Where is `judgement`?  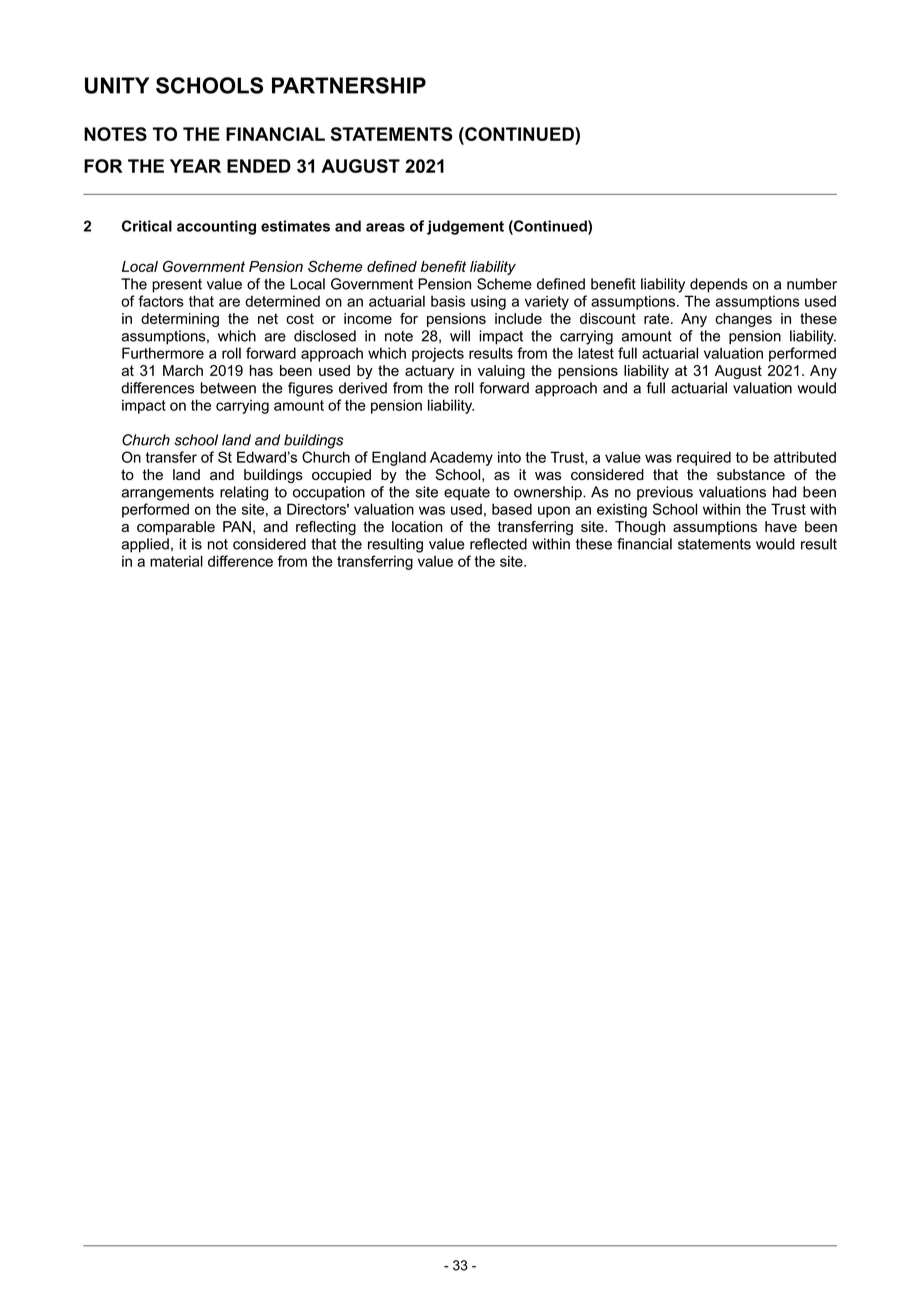 judgement is located at coordinates (465, 227).
